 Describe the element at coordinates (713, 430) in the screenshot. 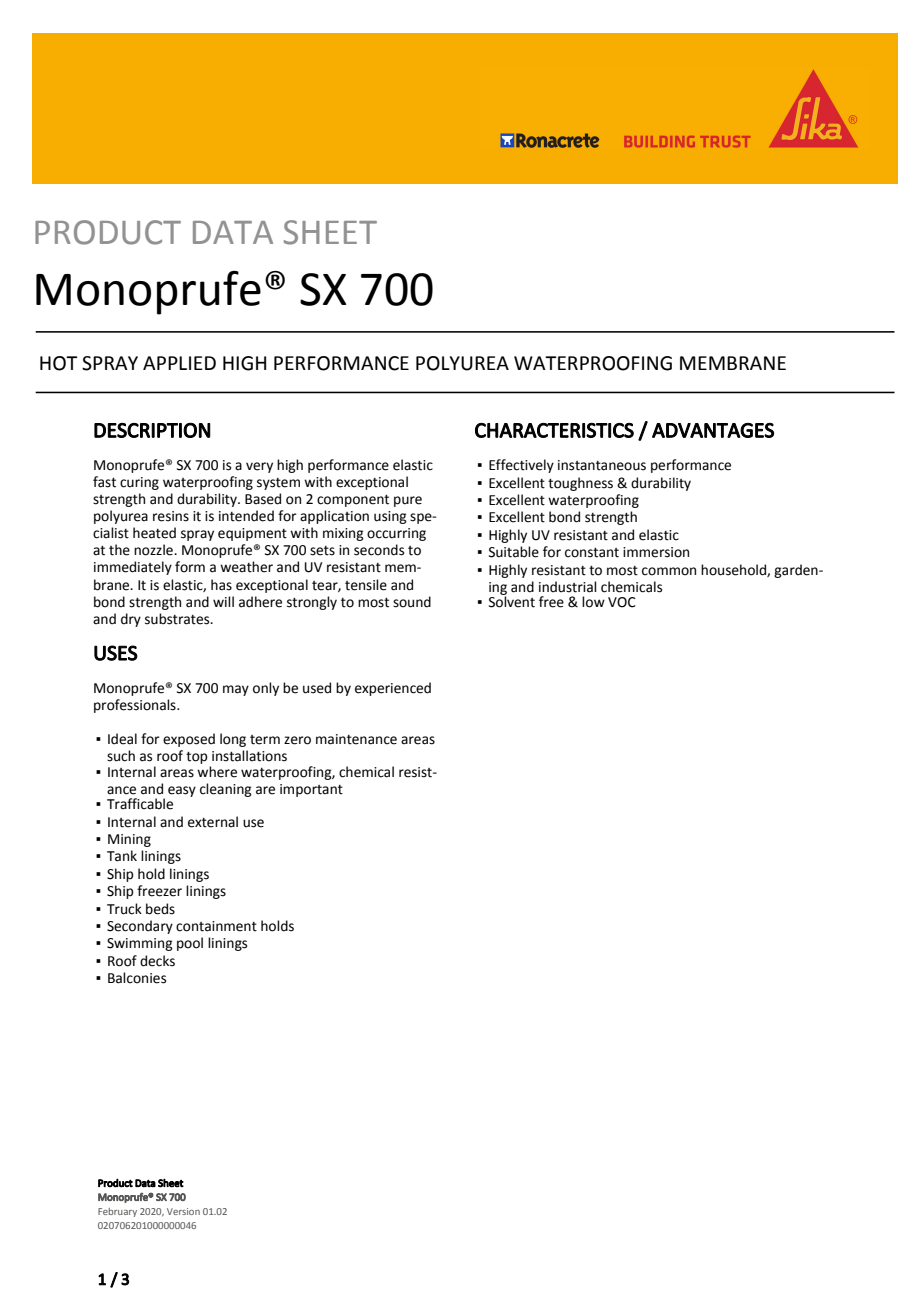

I see `ADVANTAGES` at that location.
